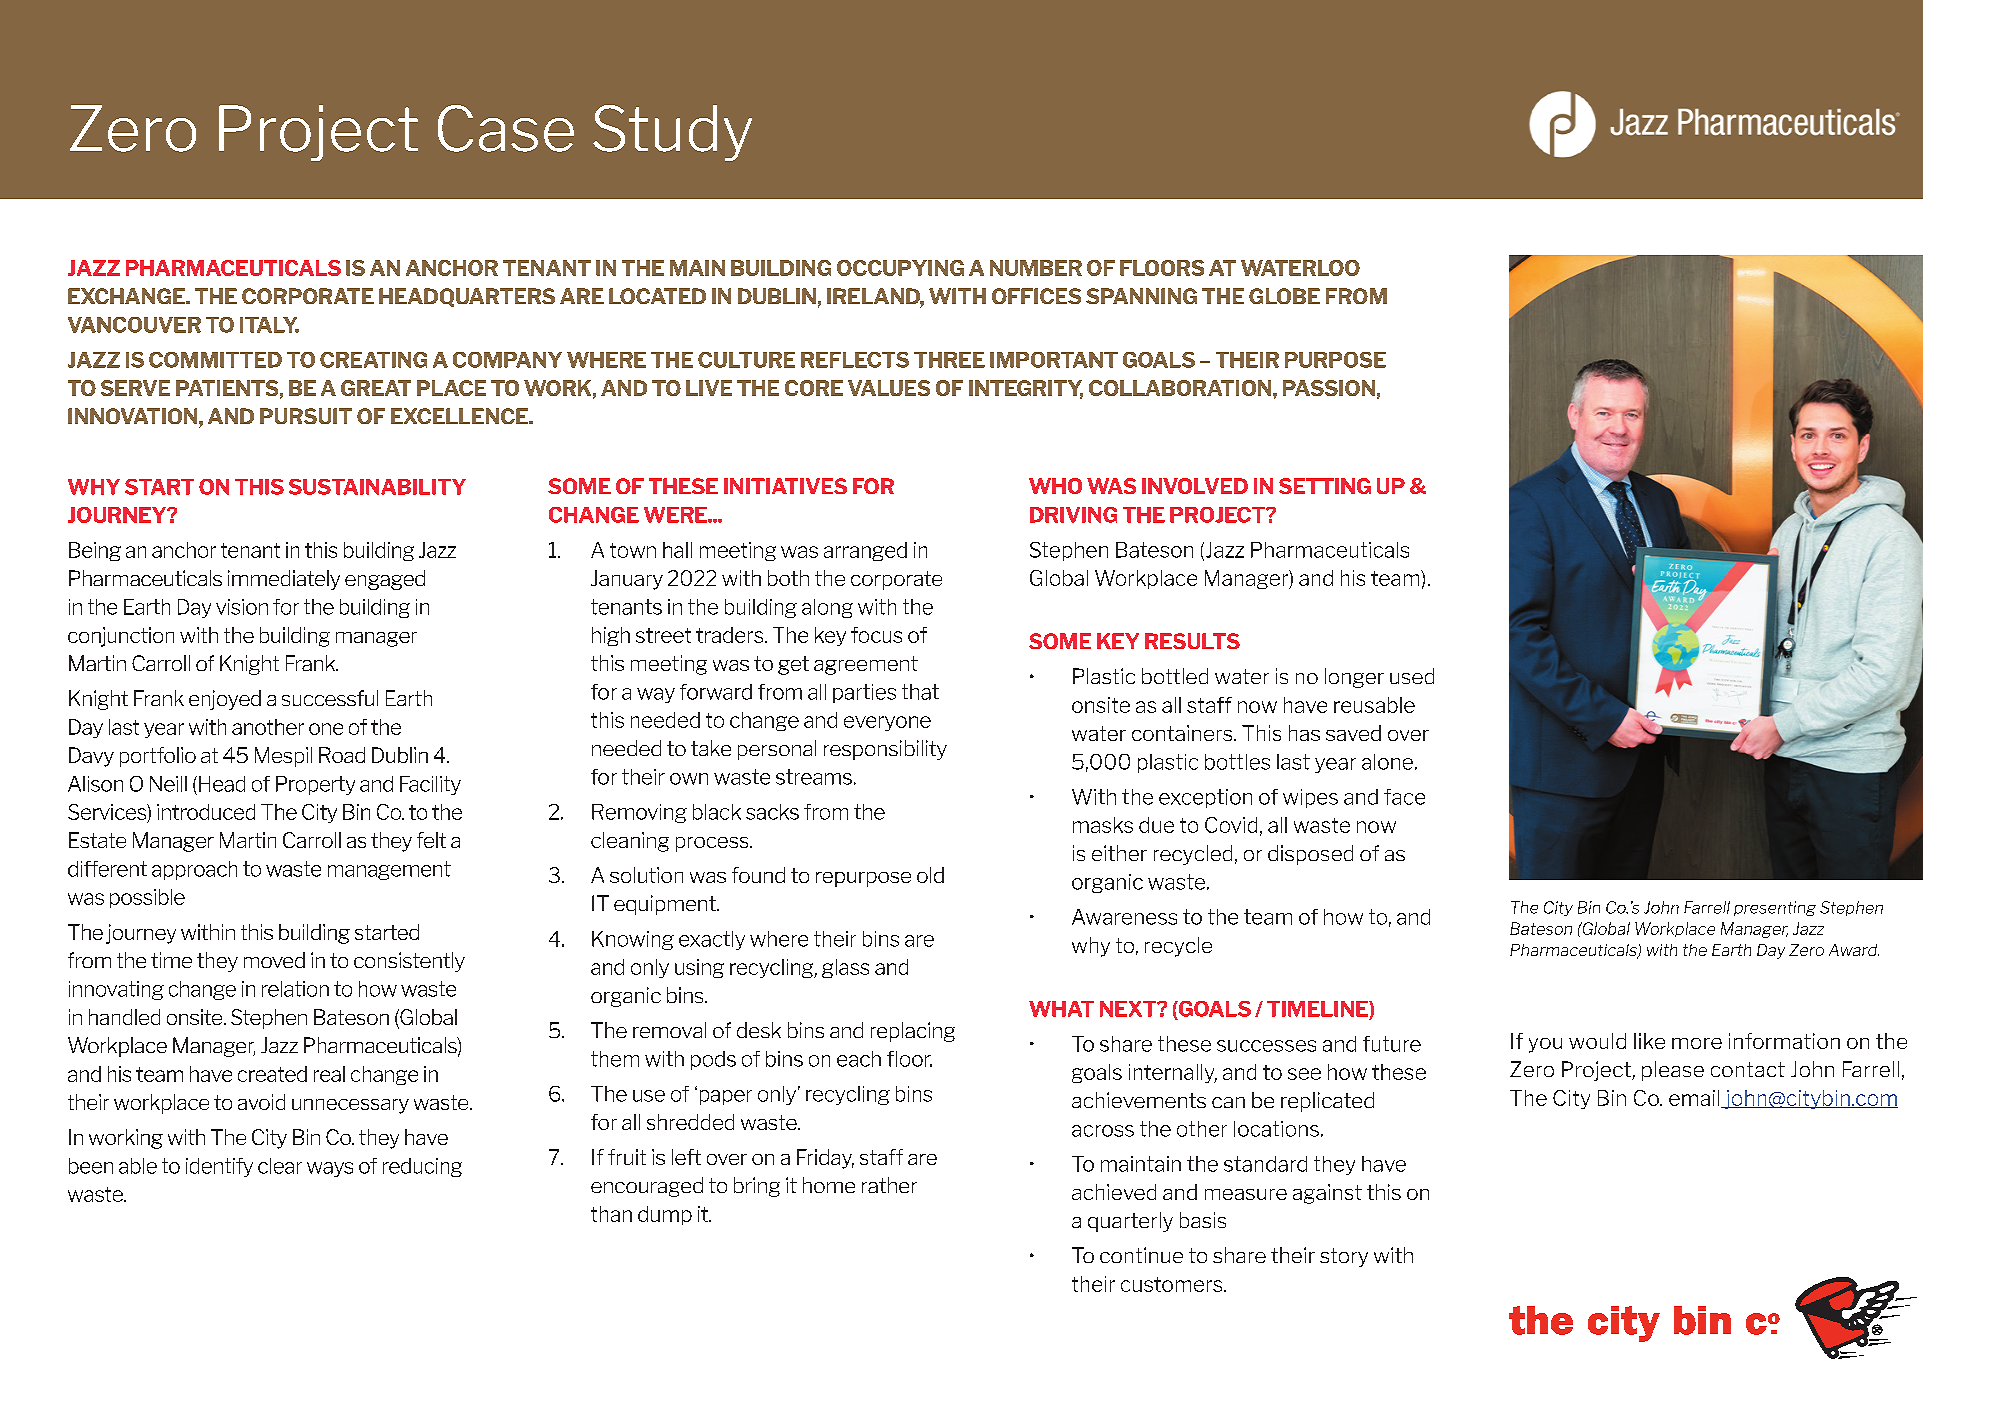 The height and width of the page is (1407, 1990). What do you see at coordinates (1325, 486) in the page?
I see `SETTING` at bounding box center [1325, 486].
